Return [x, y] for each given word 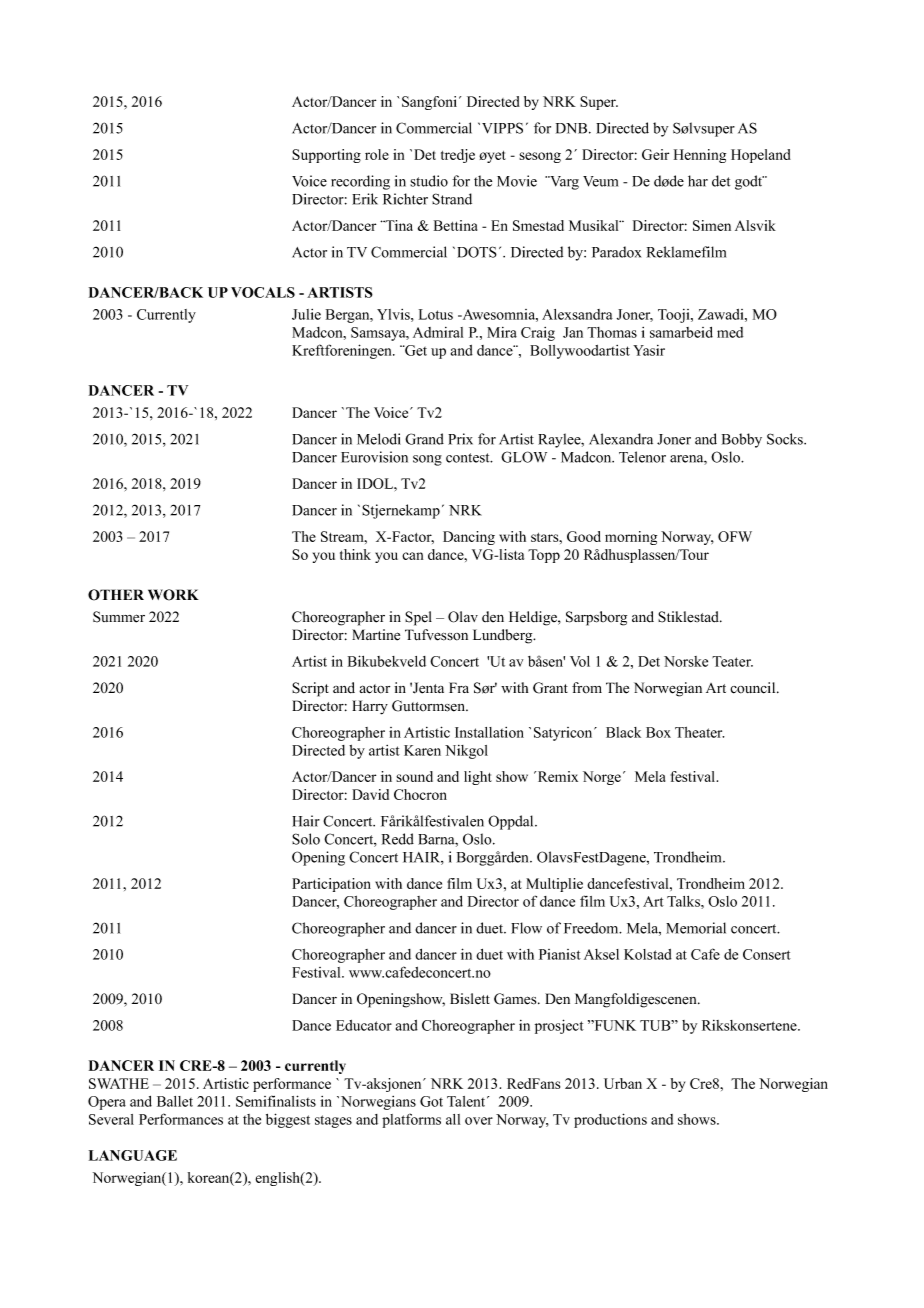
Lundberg [504, 636]
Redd [398, 839]
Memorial [696, 928]
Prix [460, 439]
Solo [306, 839]
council [754, 688]
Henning [700, 156]
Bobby [742, 440]
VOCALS [263, 292]
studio [429, 181]
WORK [173, 595]
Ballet [175, 1101]
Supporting [326, 156]
